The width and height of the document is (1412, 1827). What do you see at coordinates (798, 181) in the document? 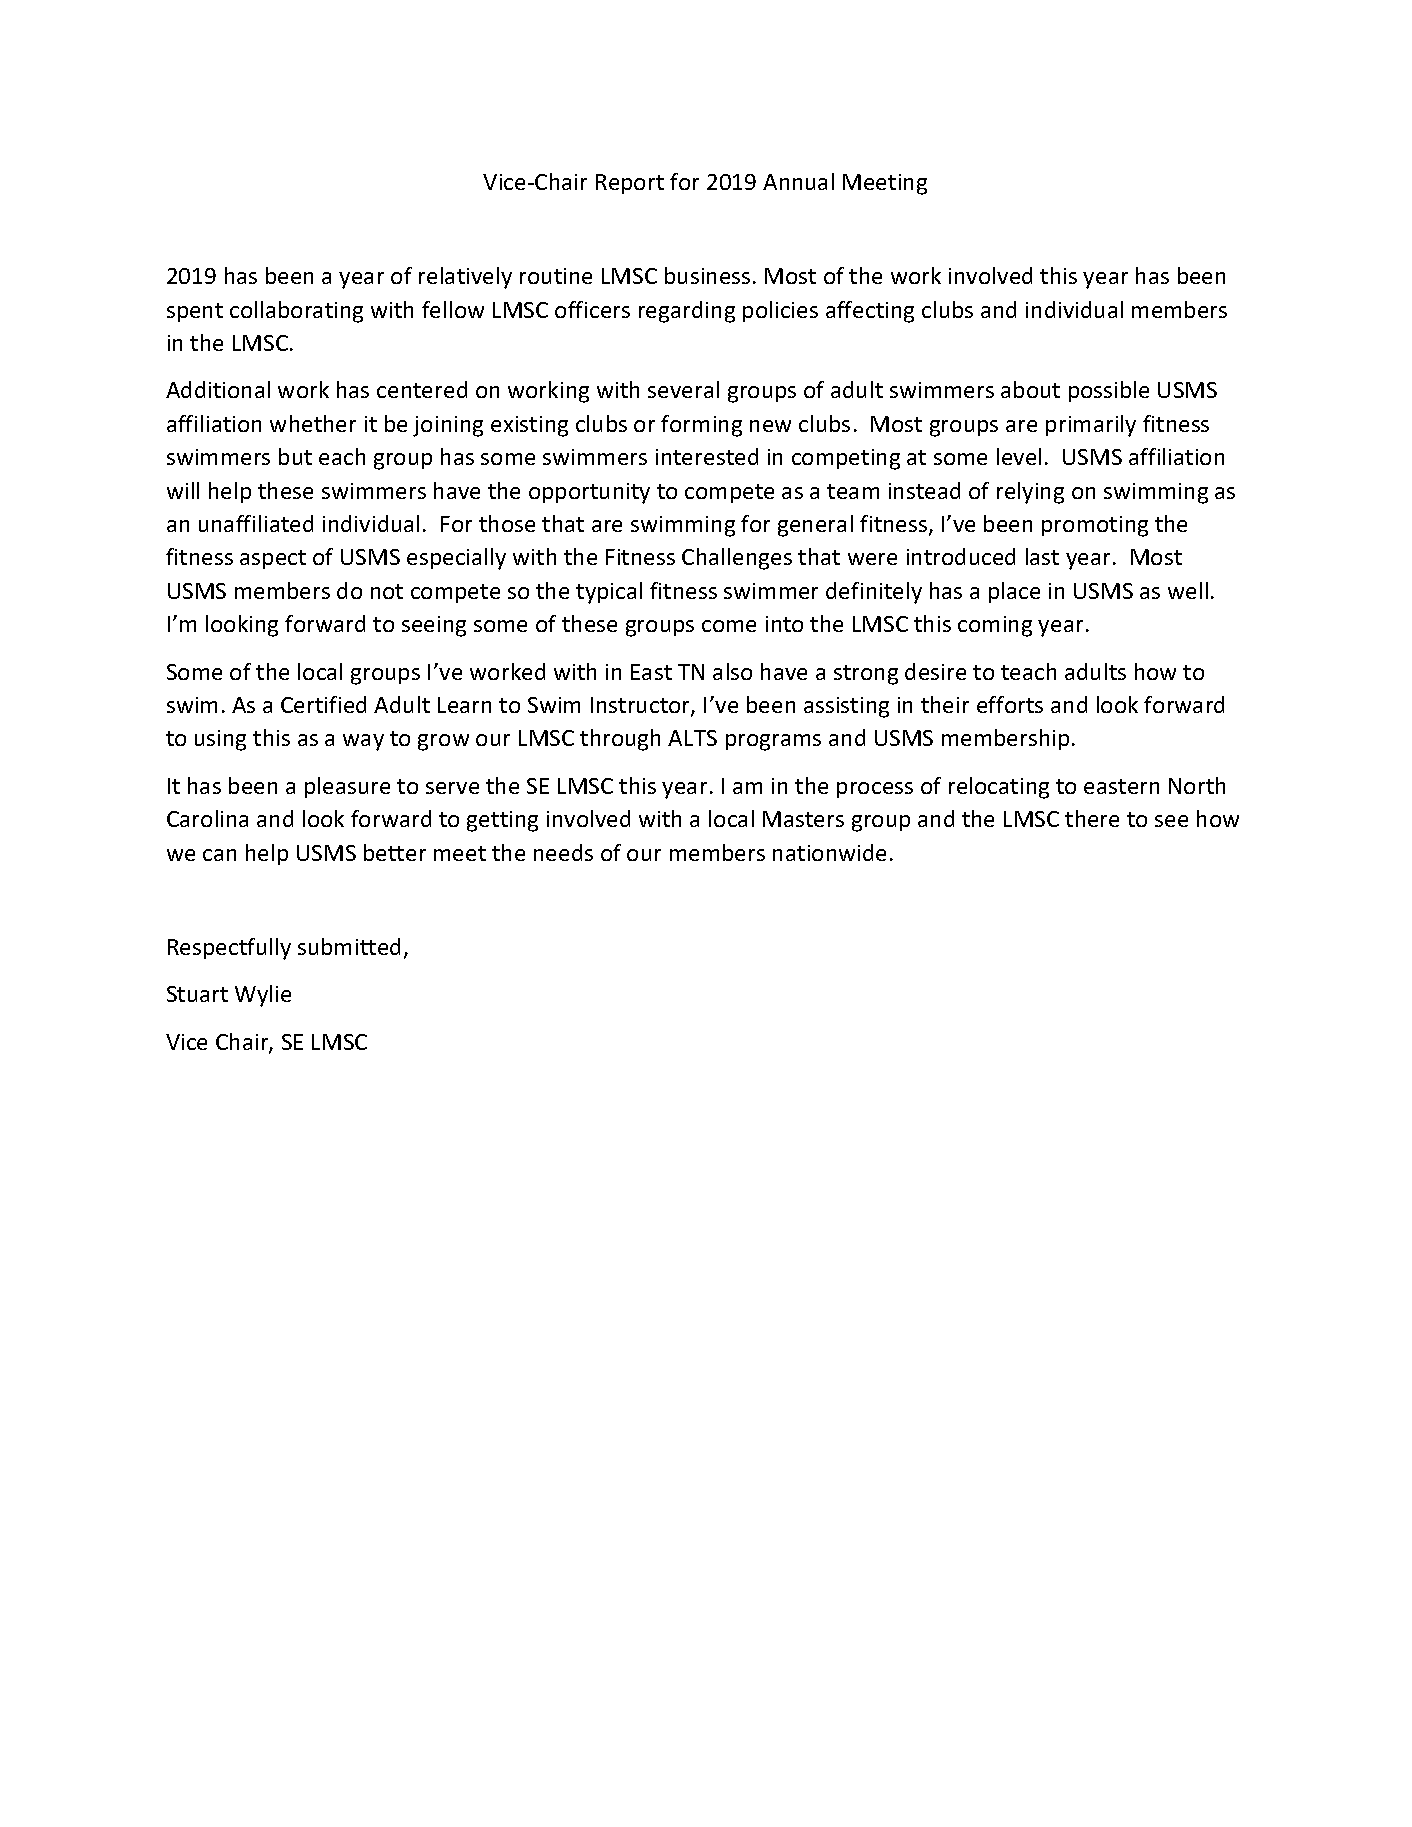
I see `Annual` at bounding box center [798, 181].
